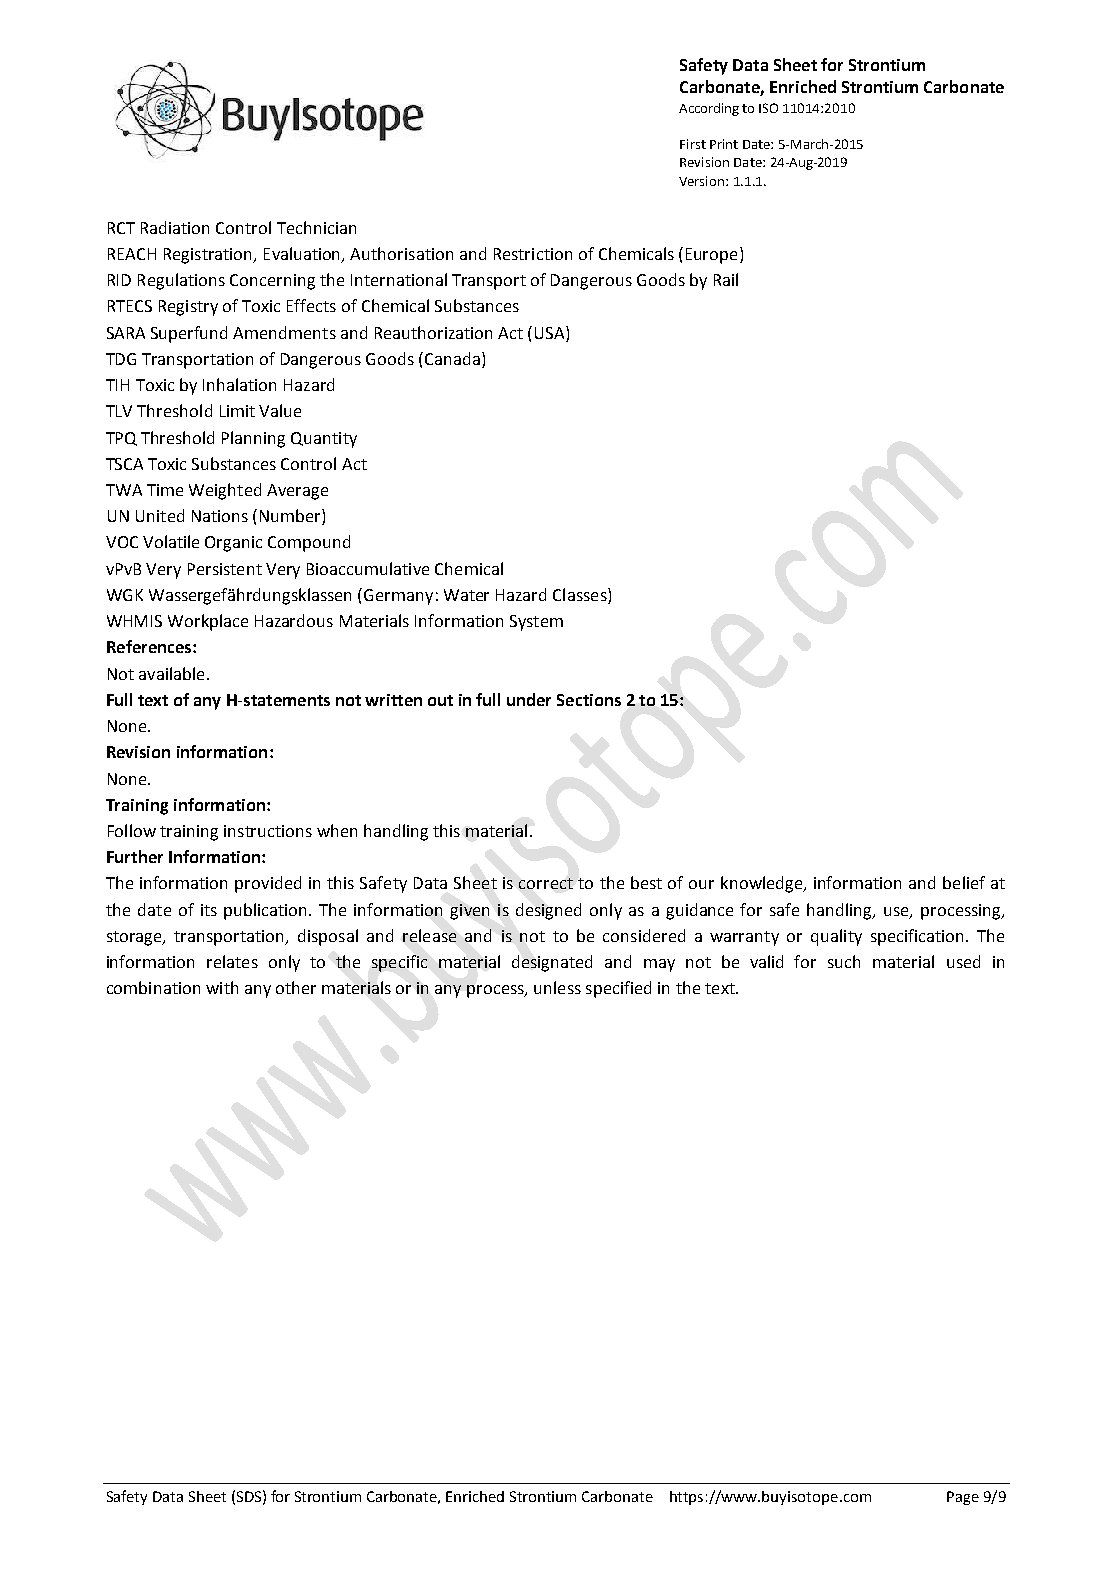  Describe the element at coordinates (222, 987) in the screenshot. I see `with` at that location.
